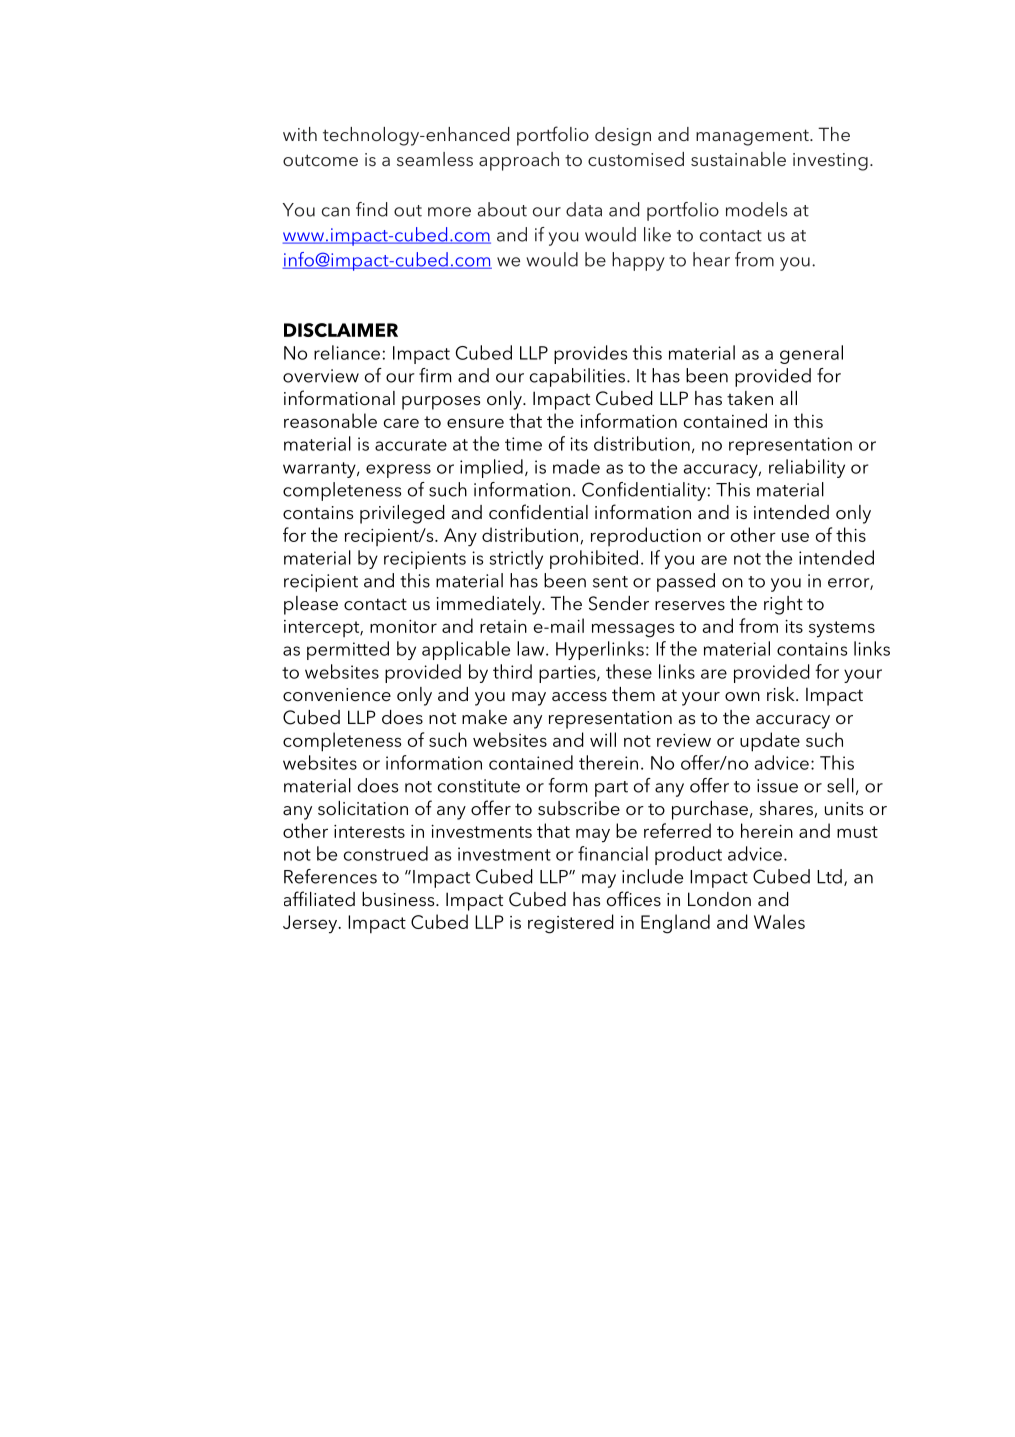  Describe the element at coordinates (363, 808) in the screenshot. I see `solicitation` at that location.
